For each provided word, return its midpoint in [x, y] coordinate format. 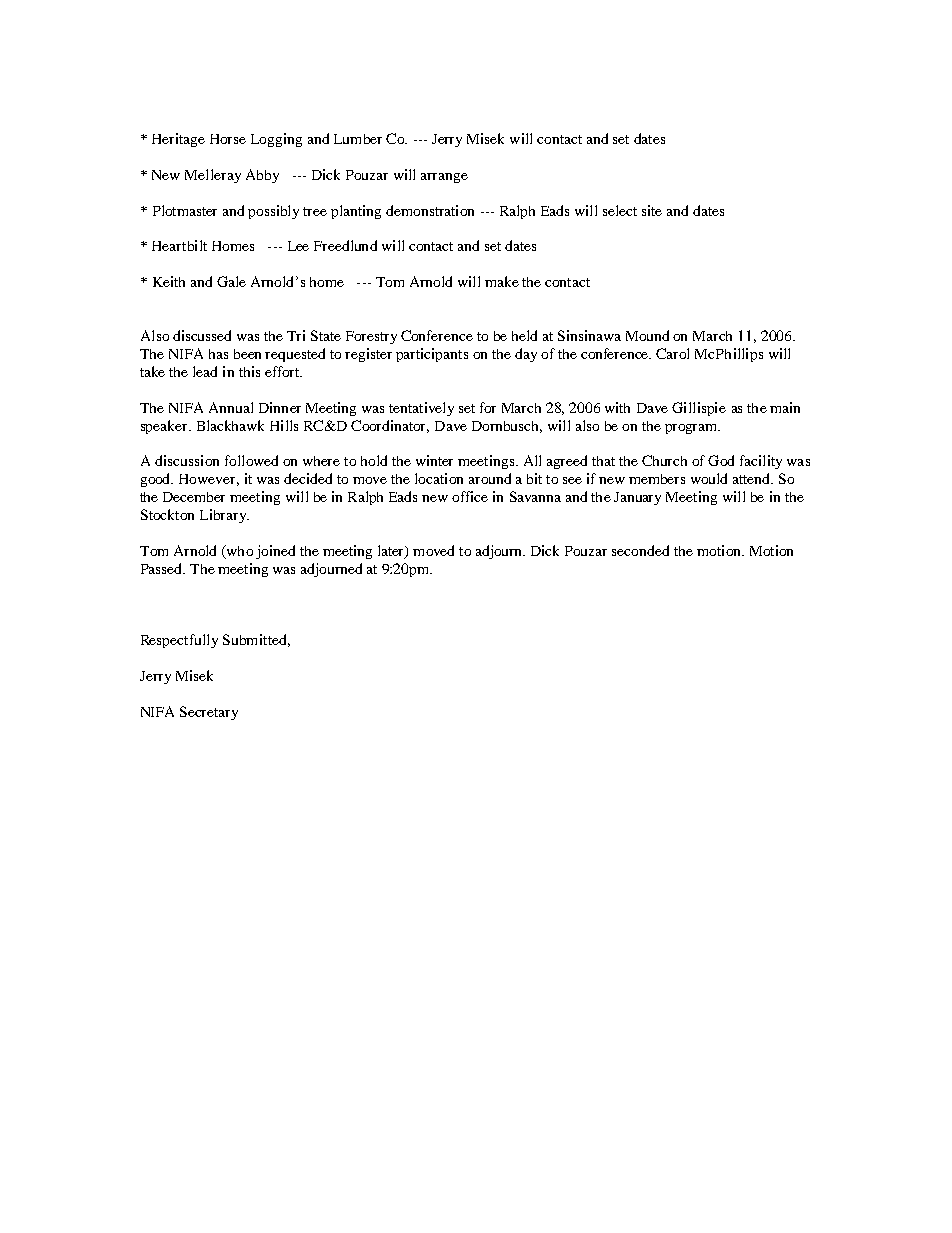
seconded [640, 550]
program [692, 429]
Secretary [209, 713]
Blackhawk [230, 425]
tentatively [421, 409]
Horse [228, 139]
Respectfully [179, 641]
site [652, 210]
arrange [444, 178]
